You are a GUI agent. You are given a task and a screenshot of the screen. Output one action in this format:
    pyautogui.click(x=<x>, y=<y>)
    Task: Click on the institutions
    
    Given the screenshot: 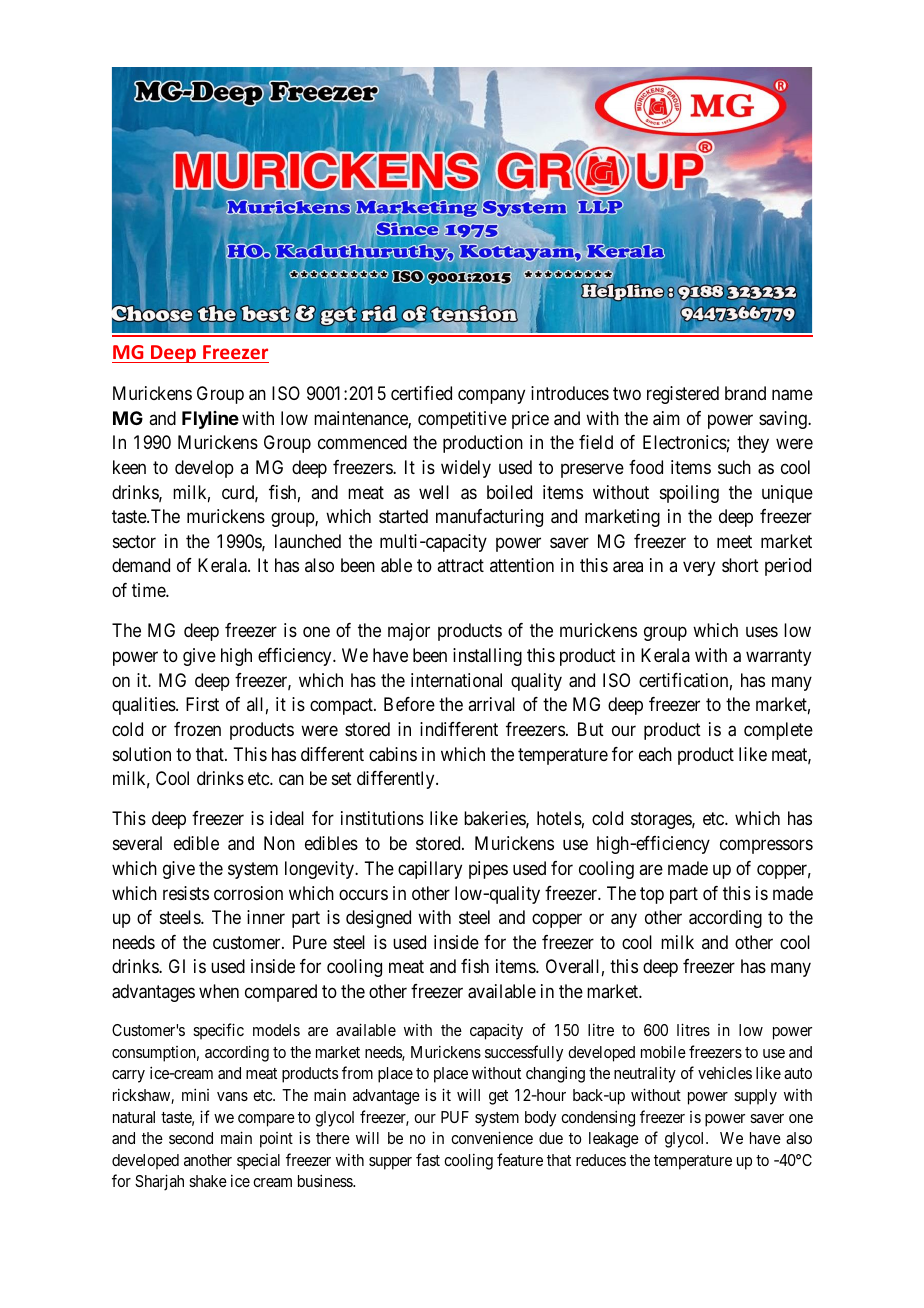 What is the action you would take?
    pyautogui.click(x=382, y=818)
